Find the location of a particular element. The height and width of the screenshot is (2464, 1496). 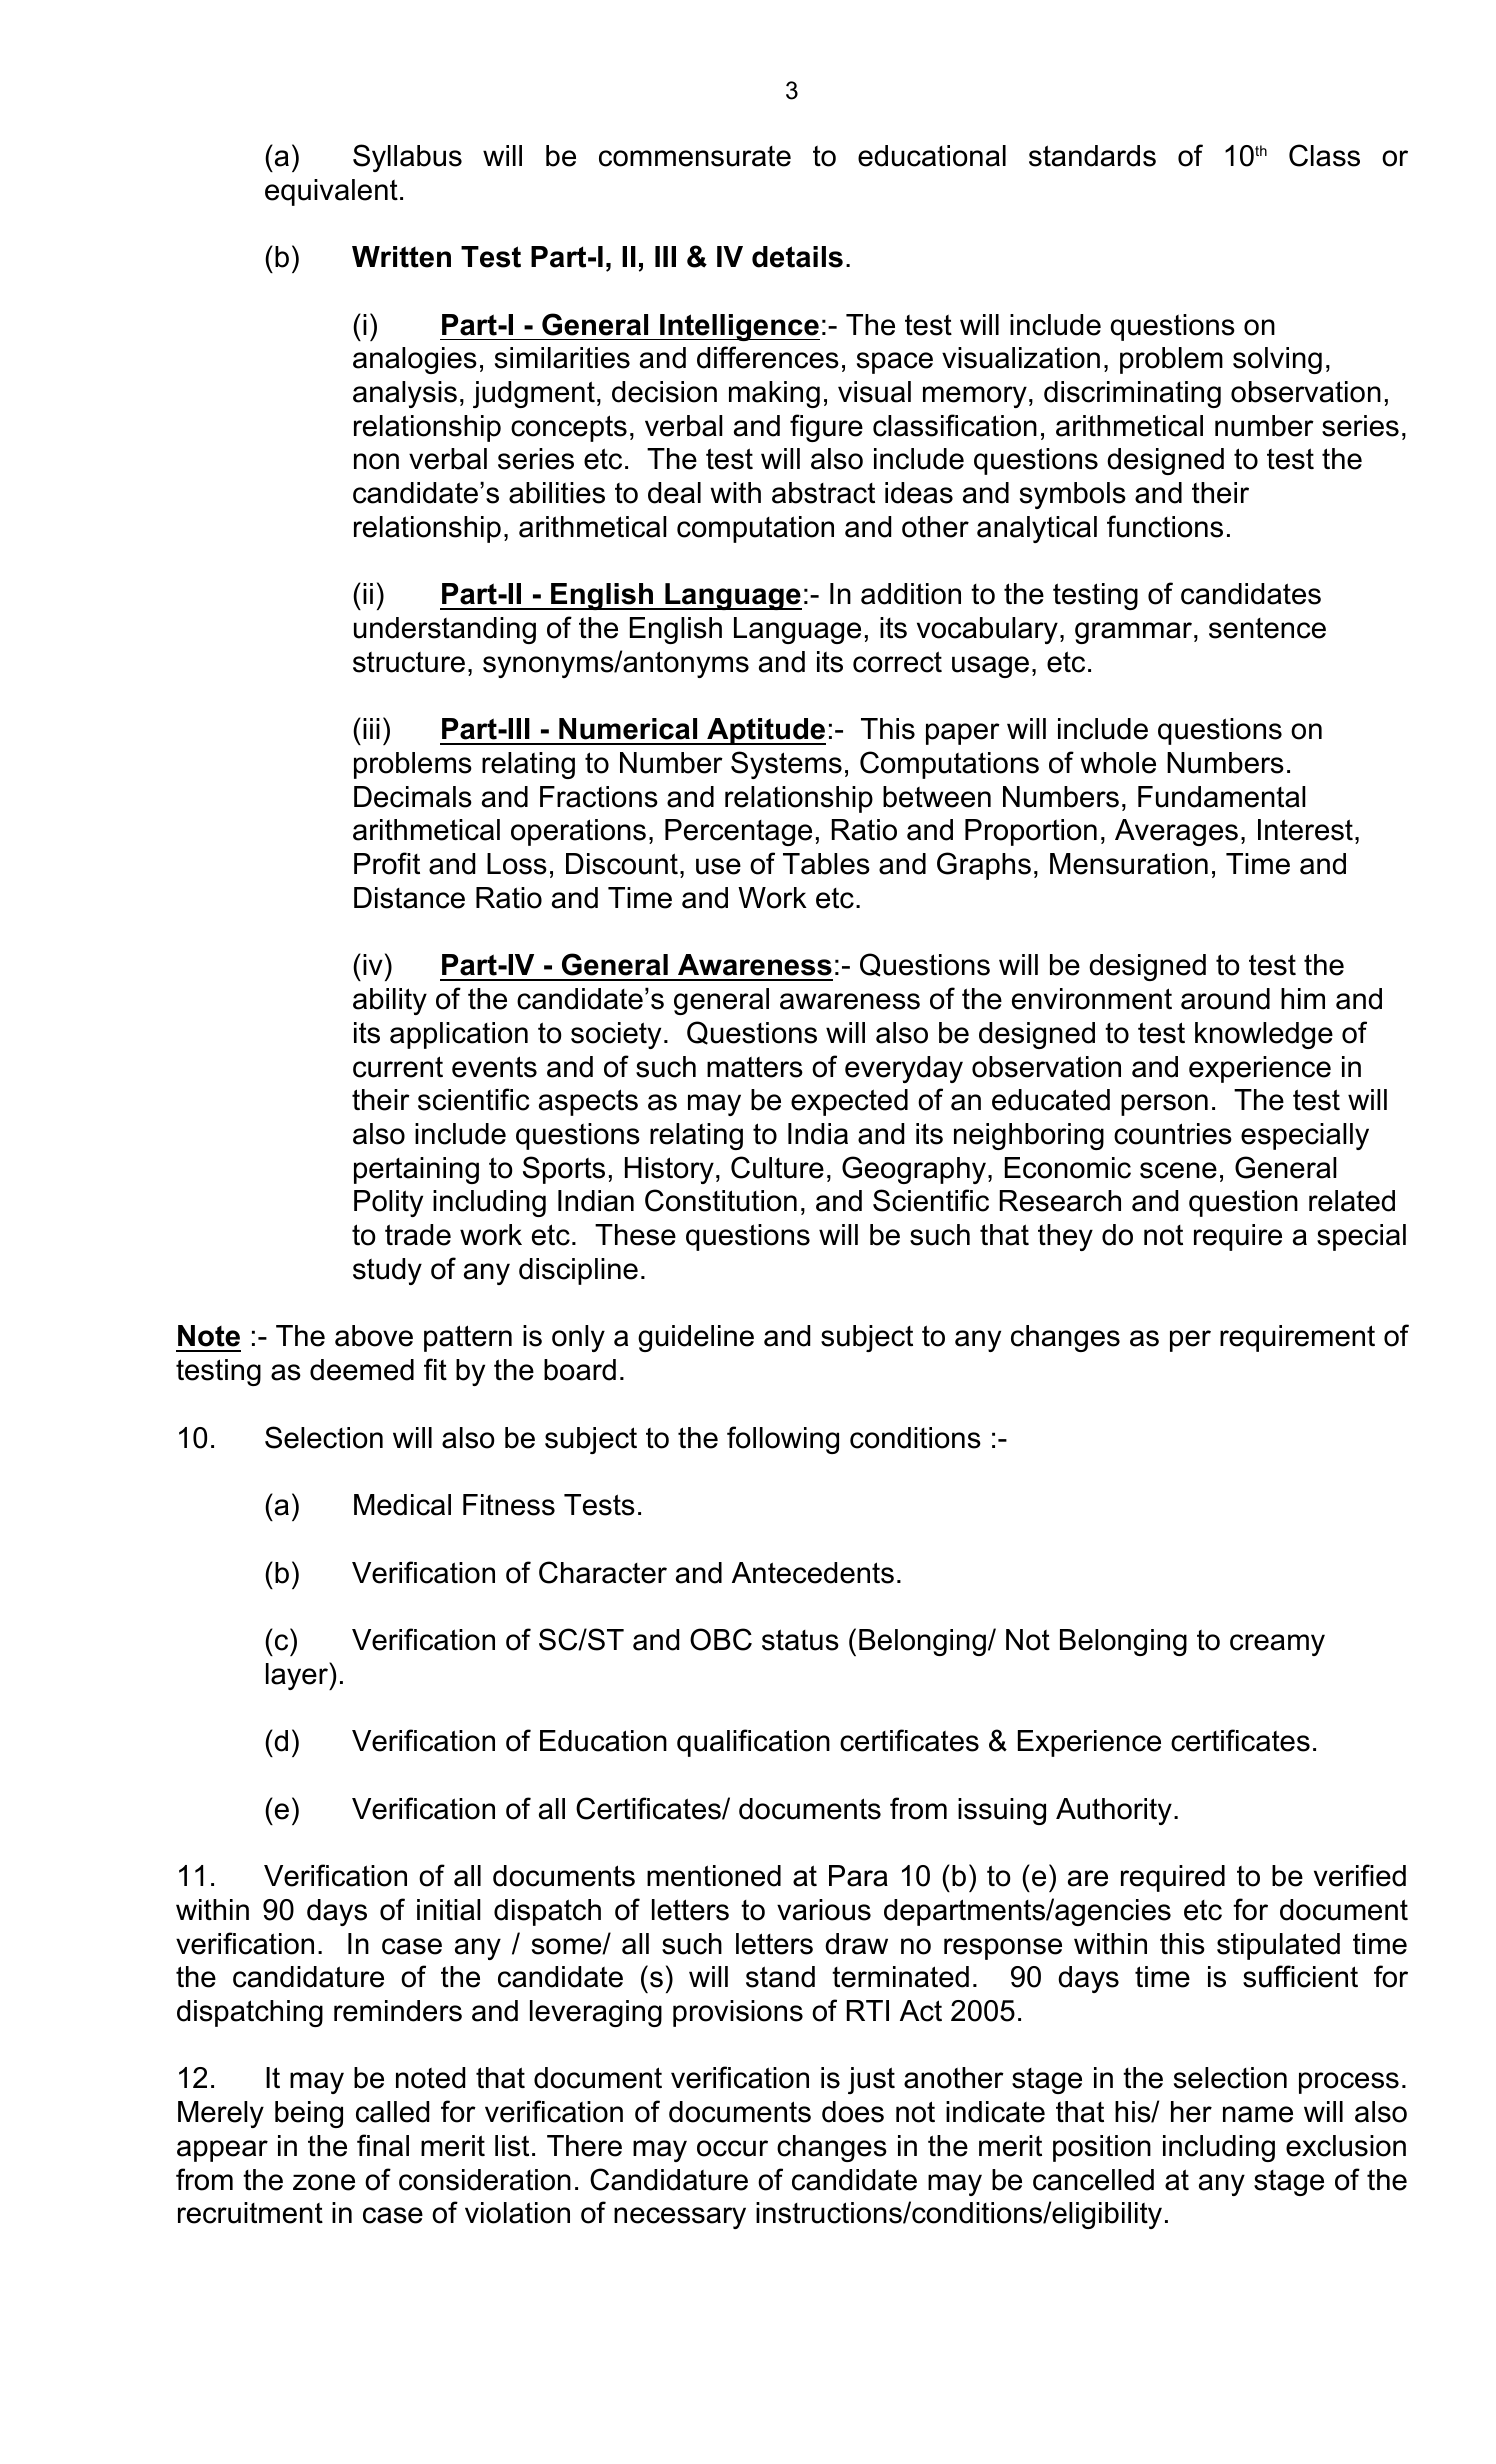

following is located at coordinates (783, 1440).
